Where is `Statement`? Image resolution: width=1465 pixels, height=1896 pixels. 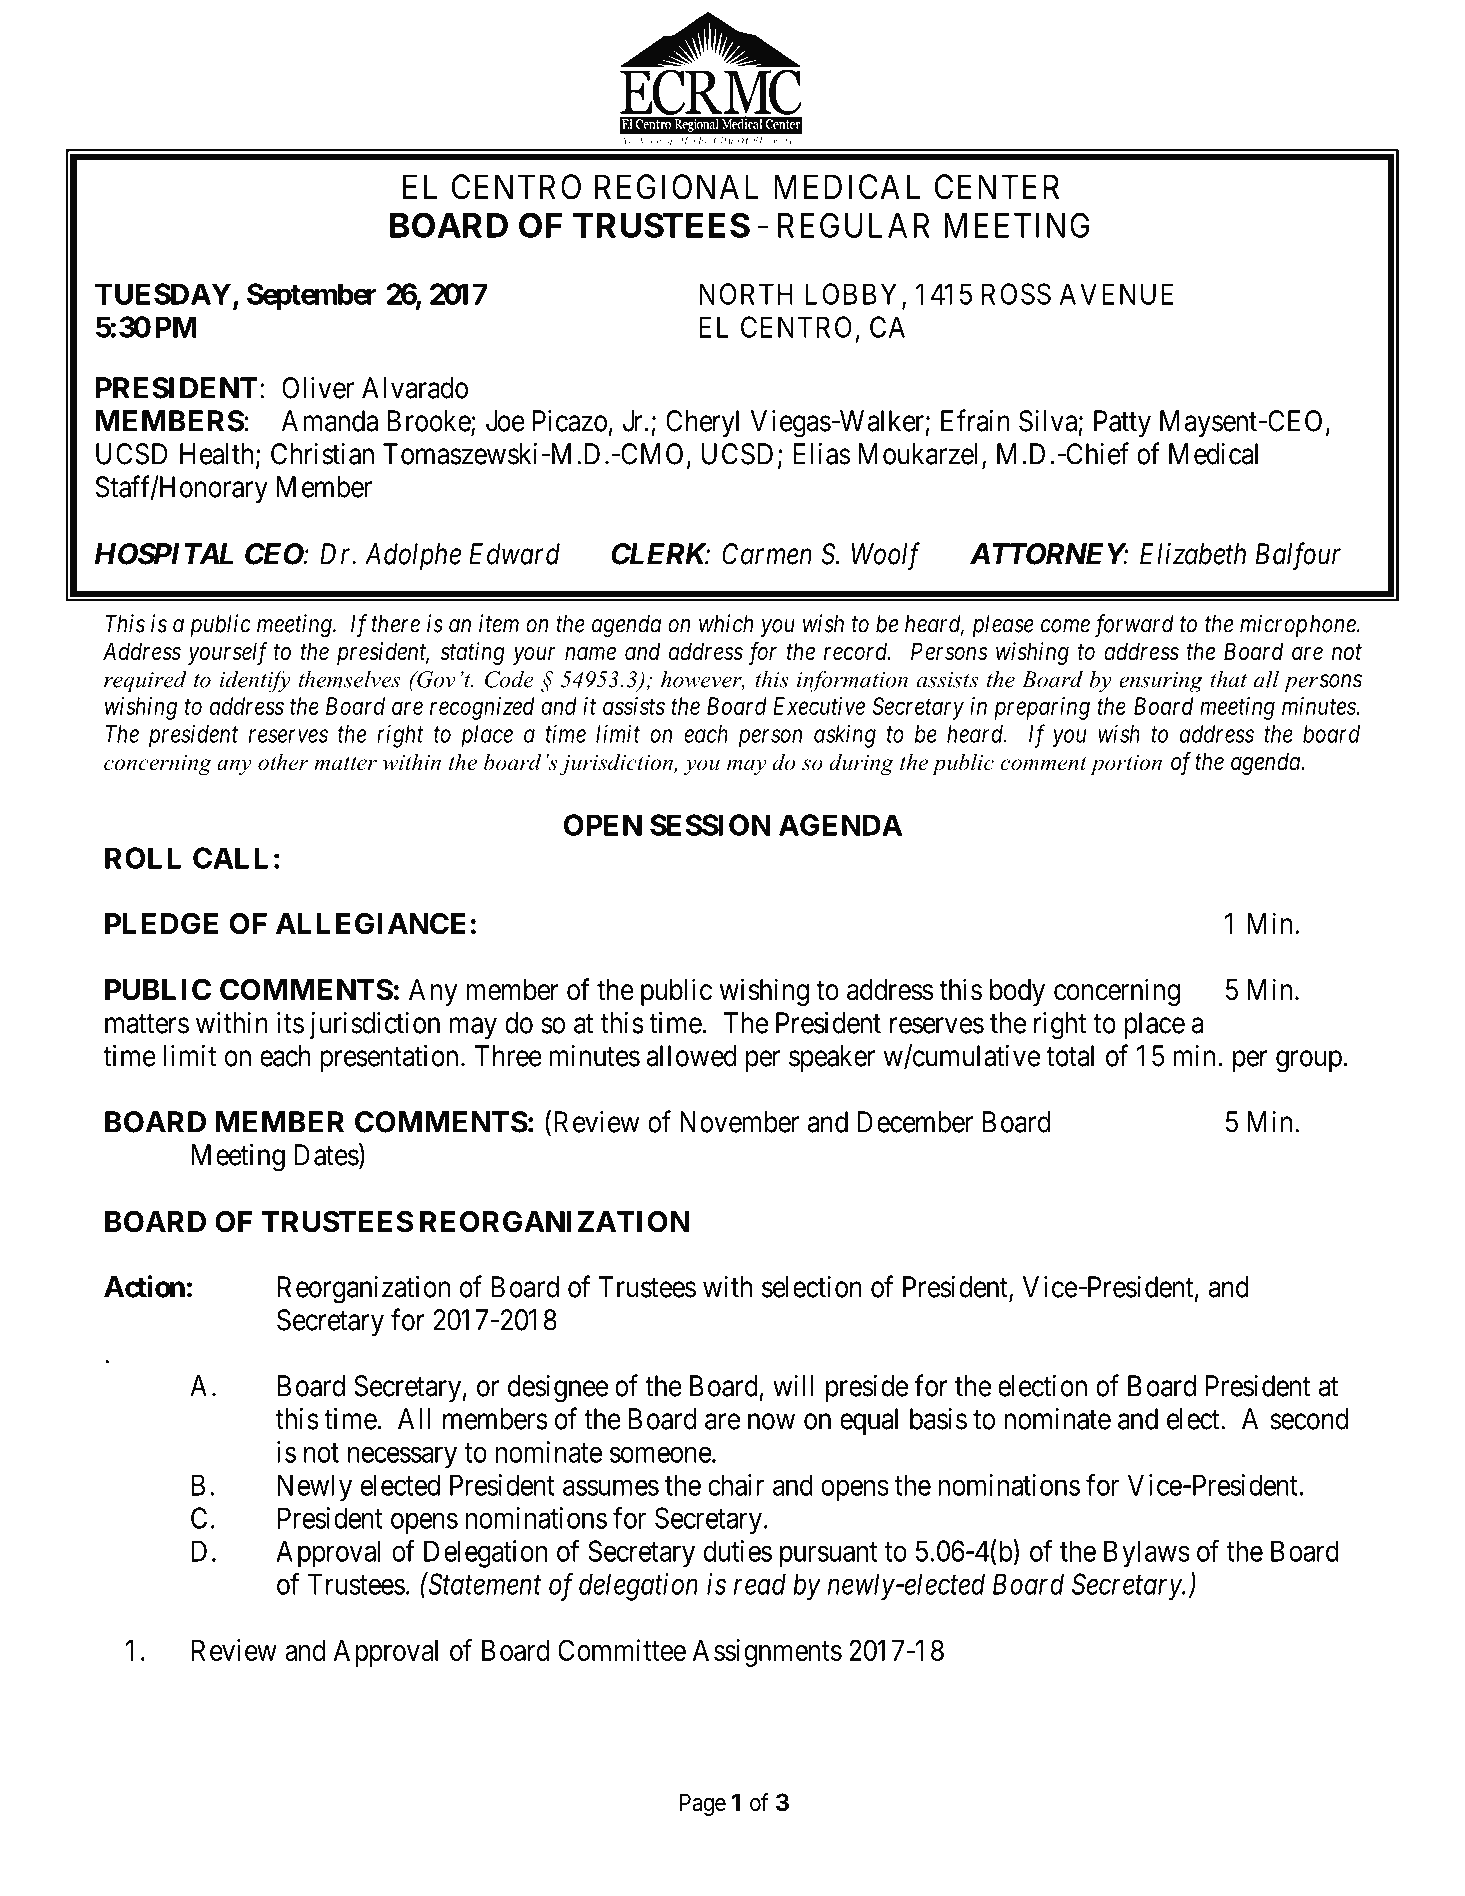 Statement is located at coordinates (483, 1584).
